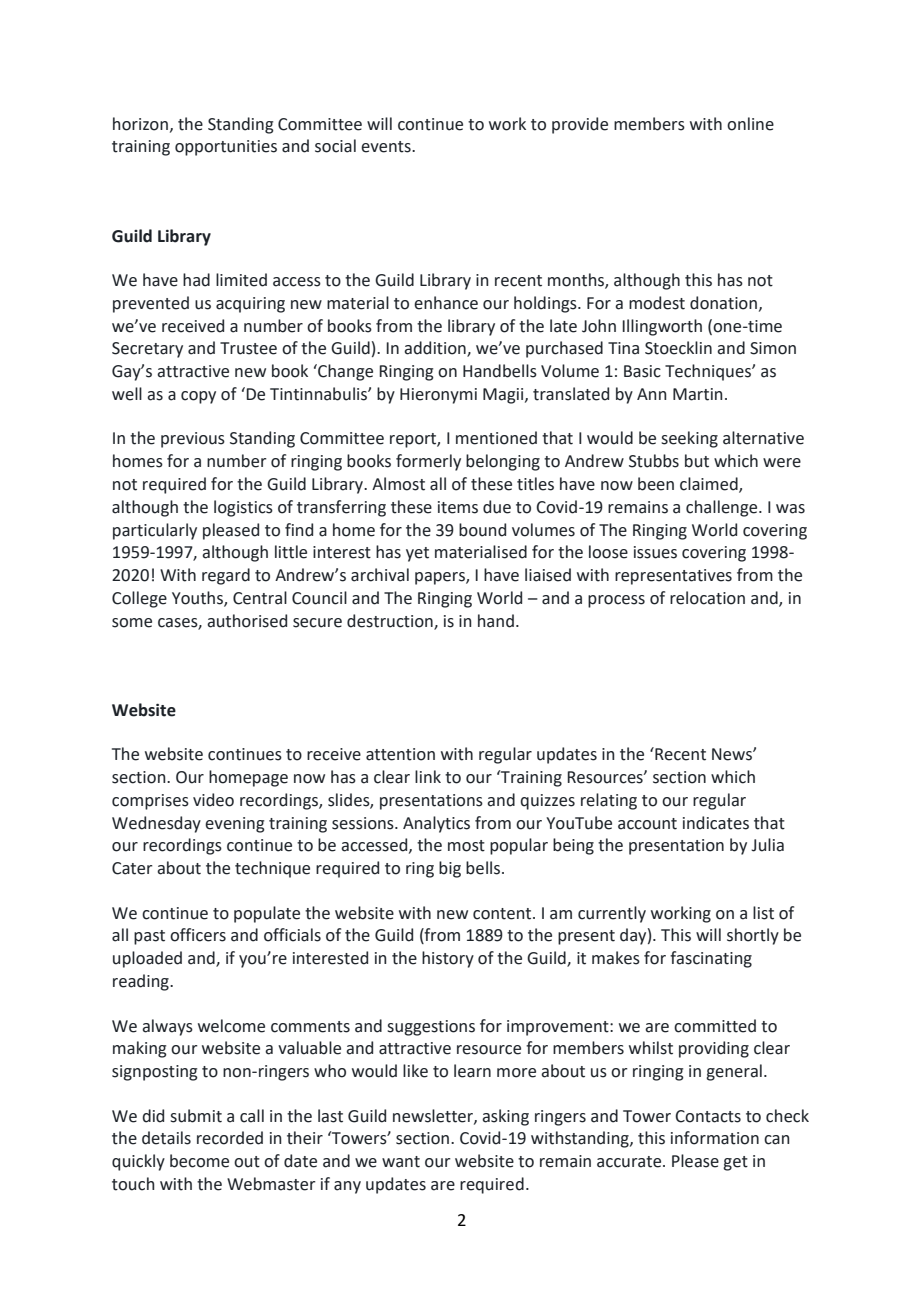 Image resolution: width=924 pixels, height=1309 pixels. I want to click on officers, so click(198, 935).
